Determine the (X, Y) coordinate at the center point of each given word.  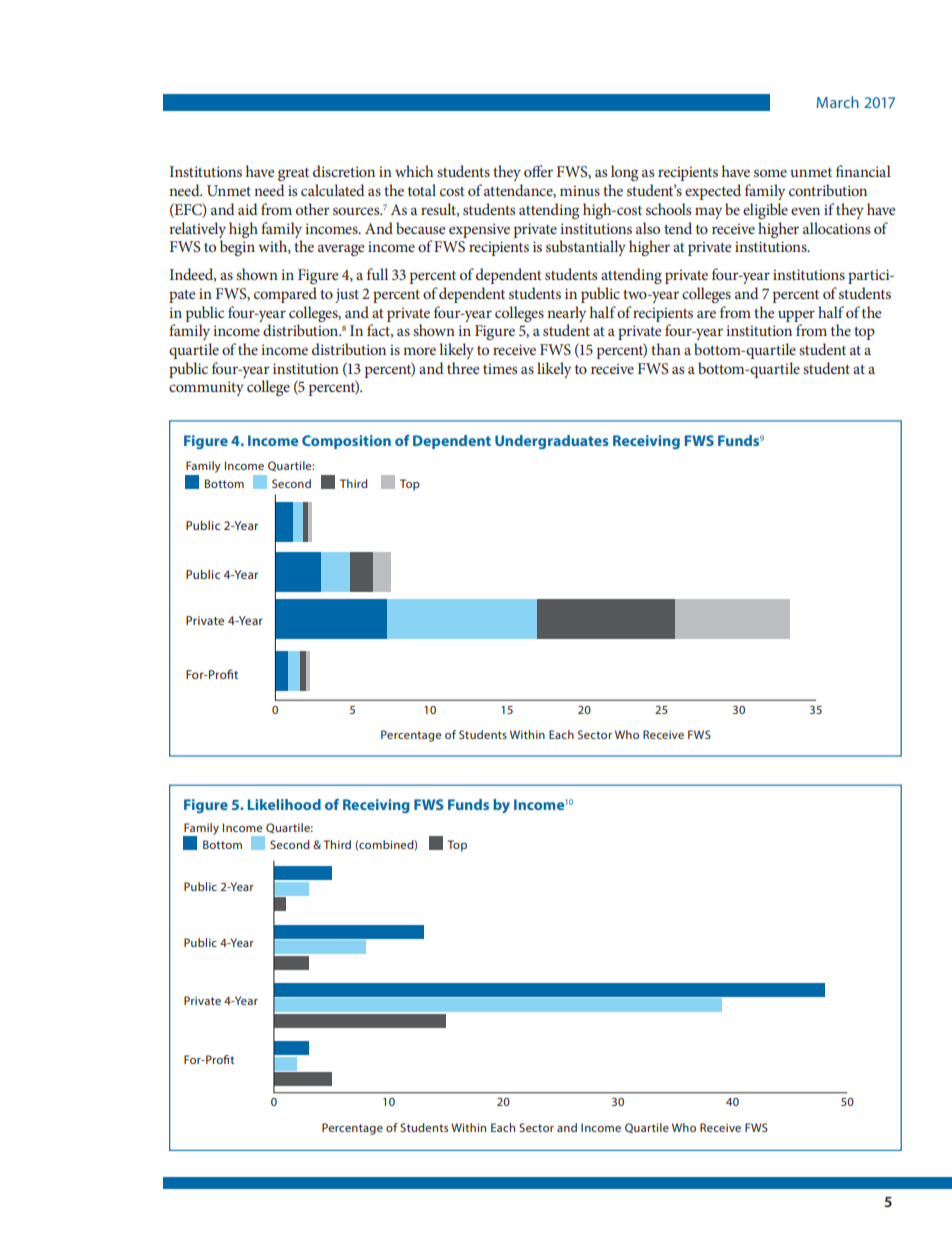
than (666, 349)
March (838, 102)
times (500, 368)
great (293, 174)
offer (538, 171)
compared (285, 295)
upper (796, 316)
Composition (346, 442)
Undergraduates (552, 442)
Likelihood (284, 804)
